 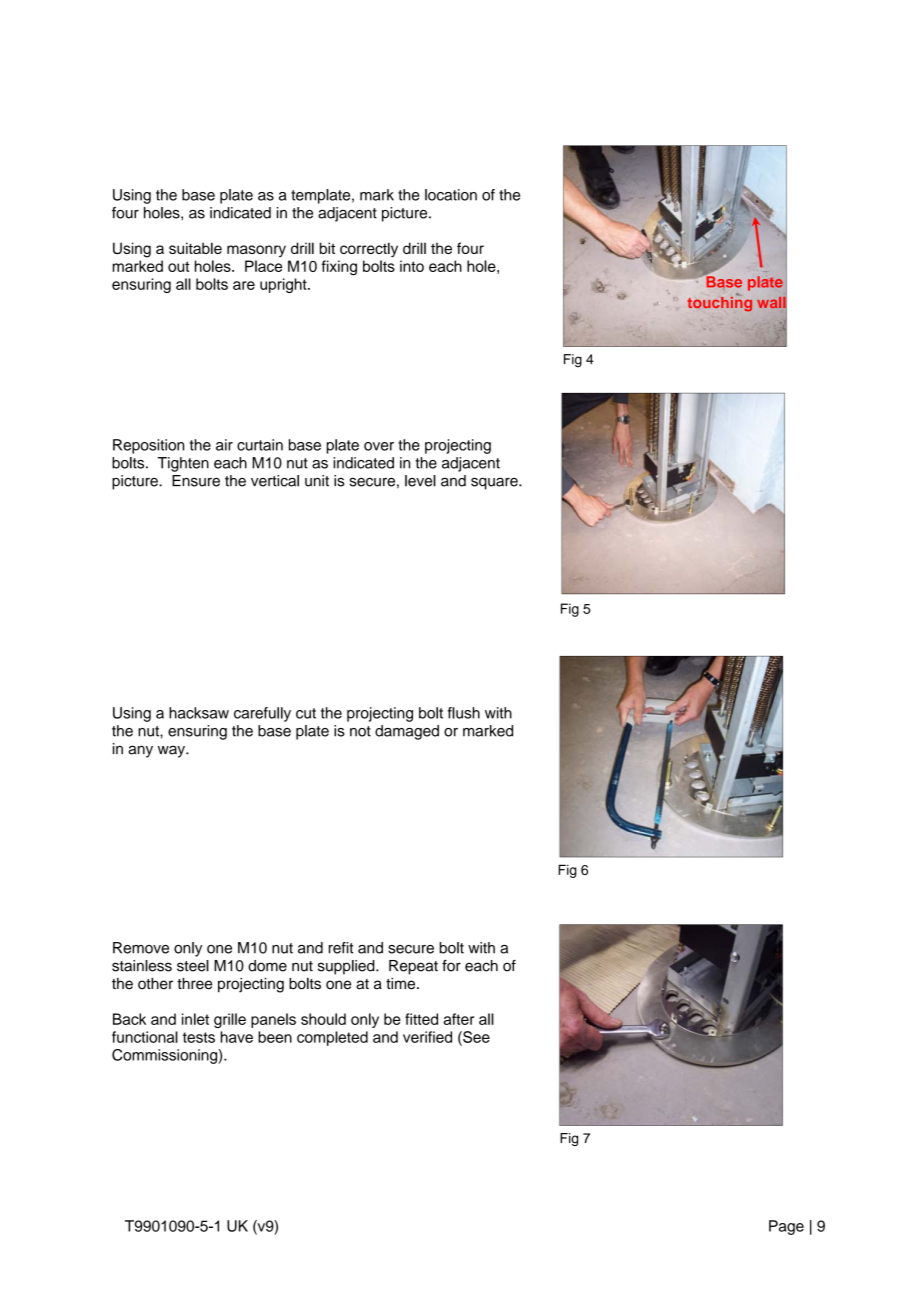 I want to click on See, so click(x=475, y=1037).
